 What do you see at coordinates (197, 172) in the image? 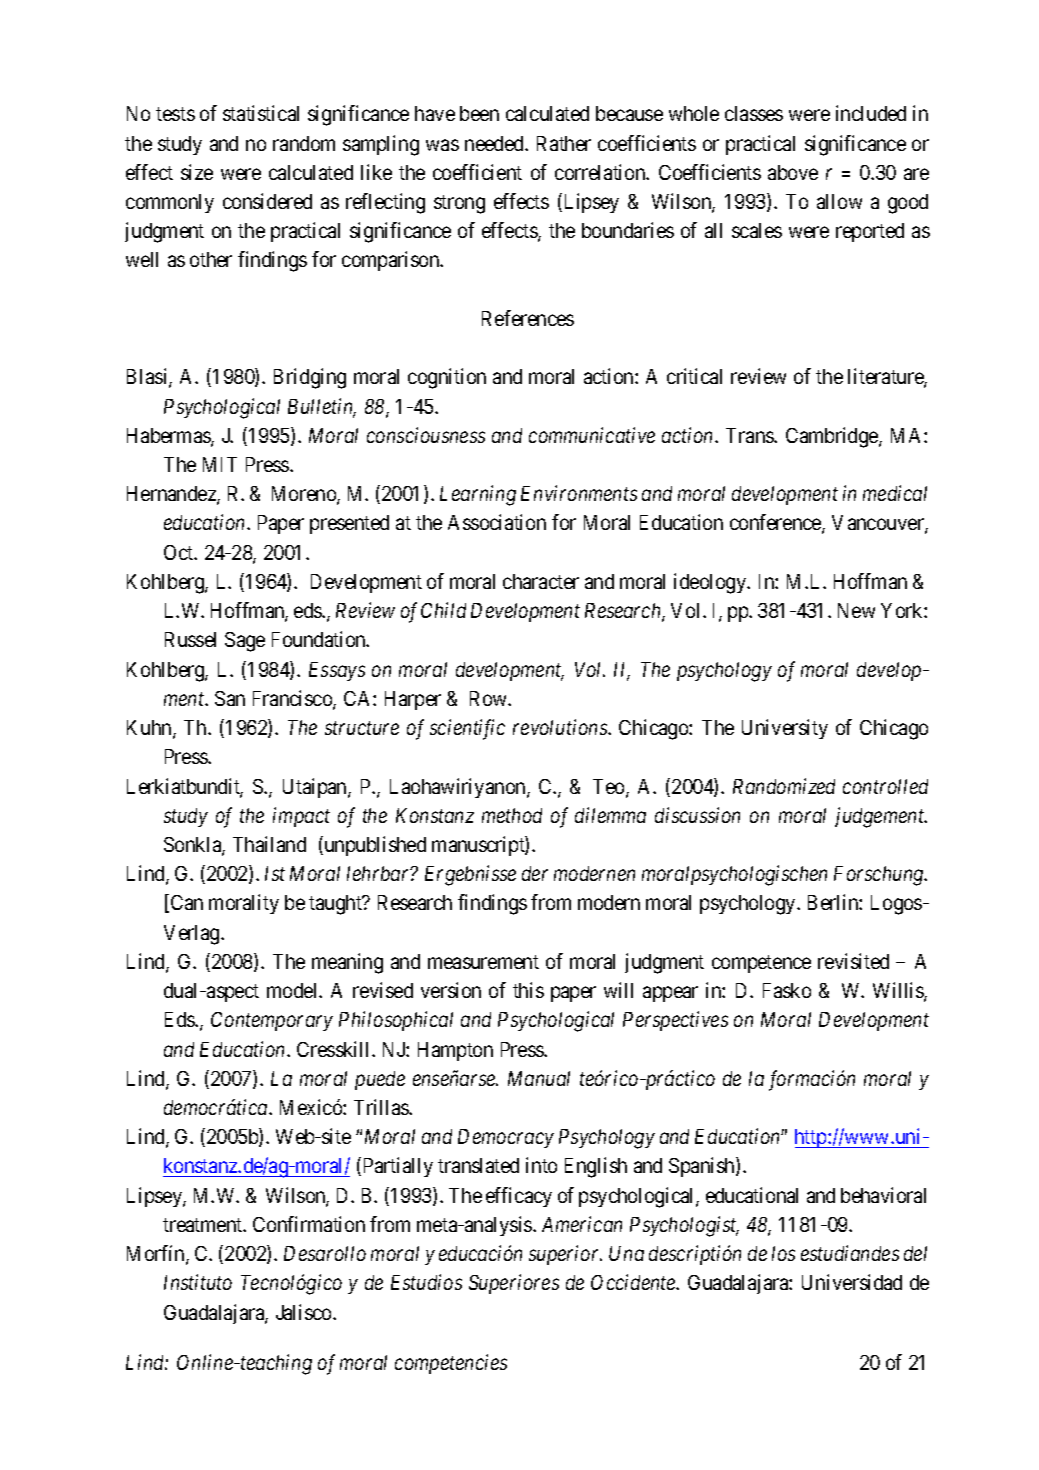
I see `size` at bounding box center [197, 172].
